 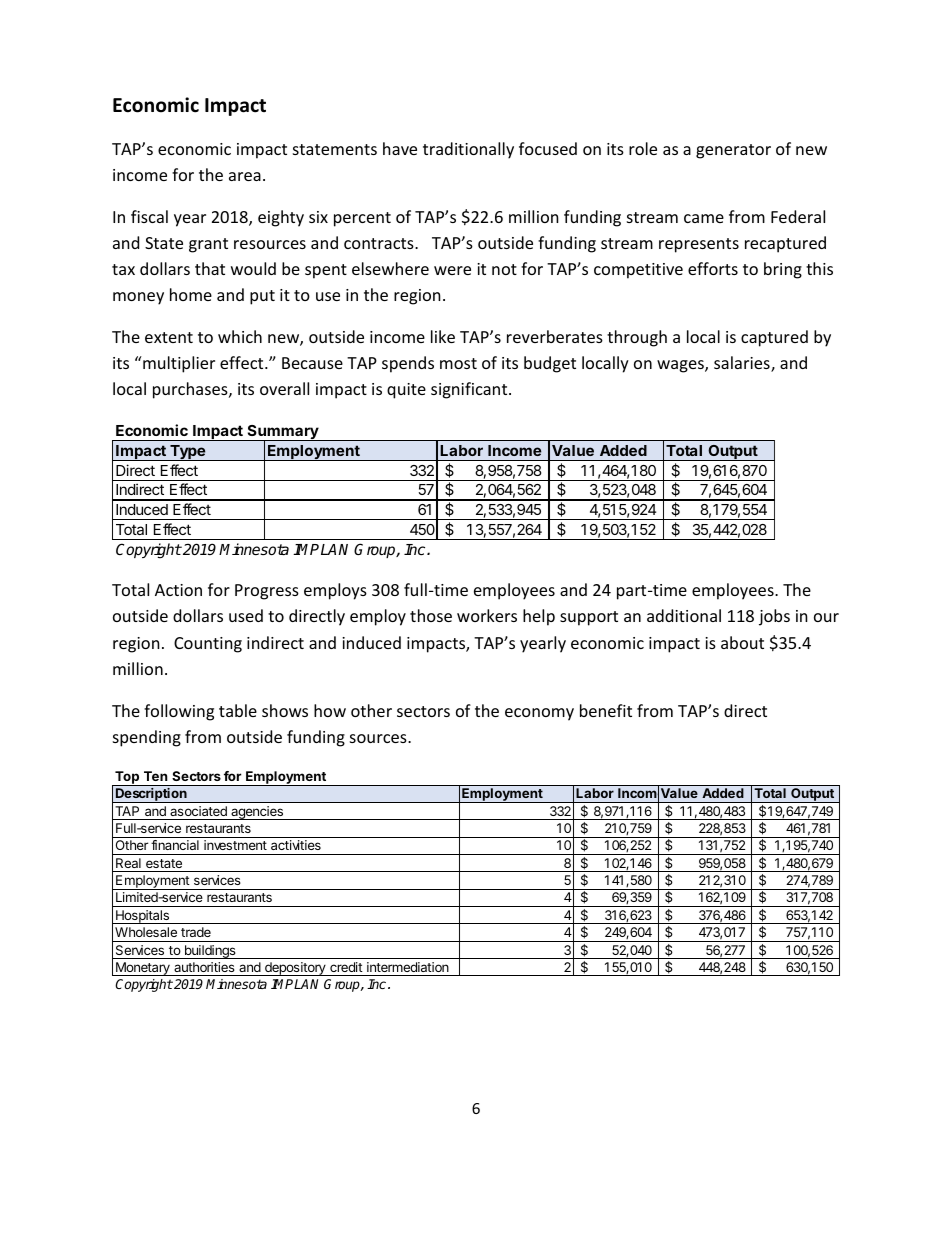 What do you see at coordinates (733, 151) in the screenshot?
I see `generator` at bounding box center [733, 151].
